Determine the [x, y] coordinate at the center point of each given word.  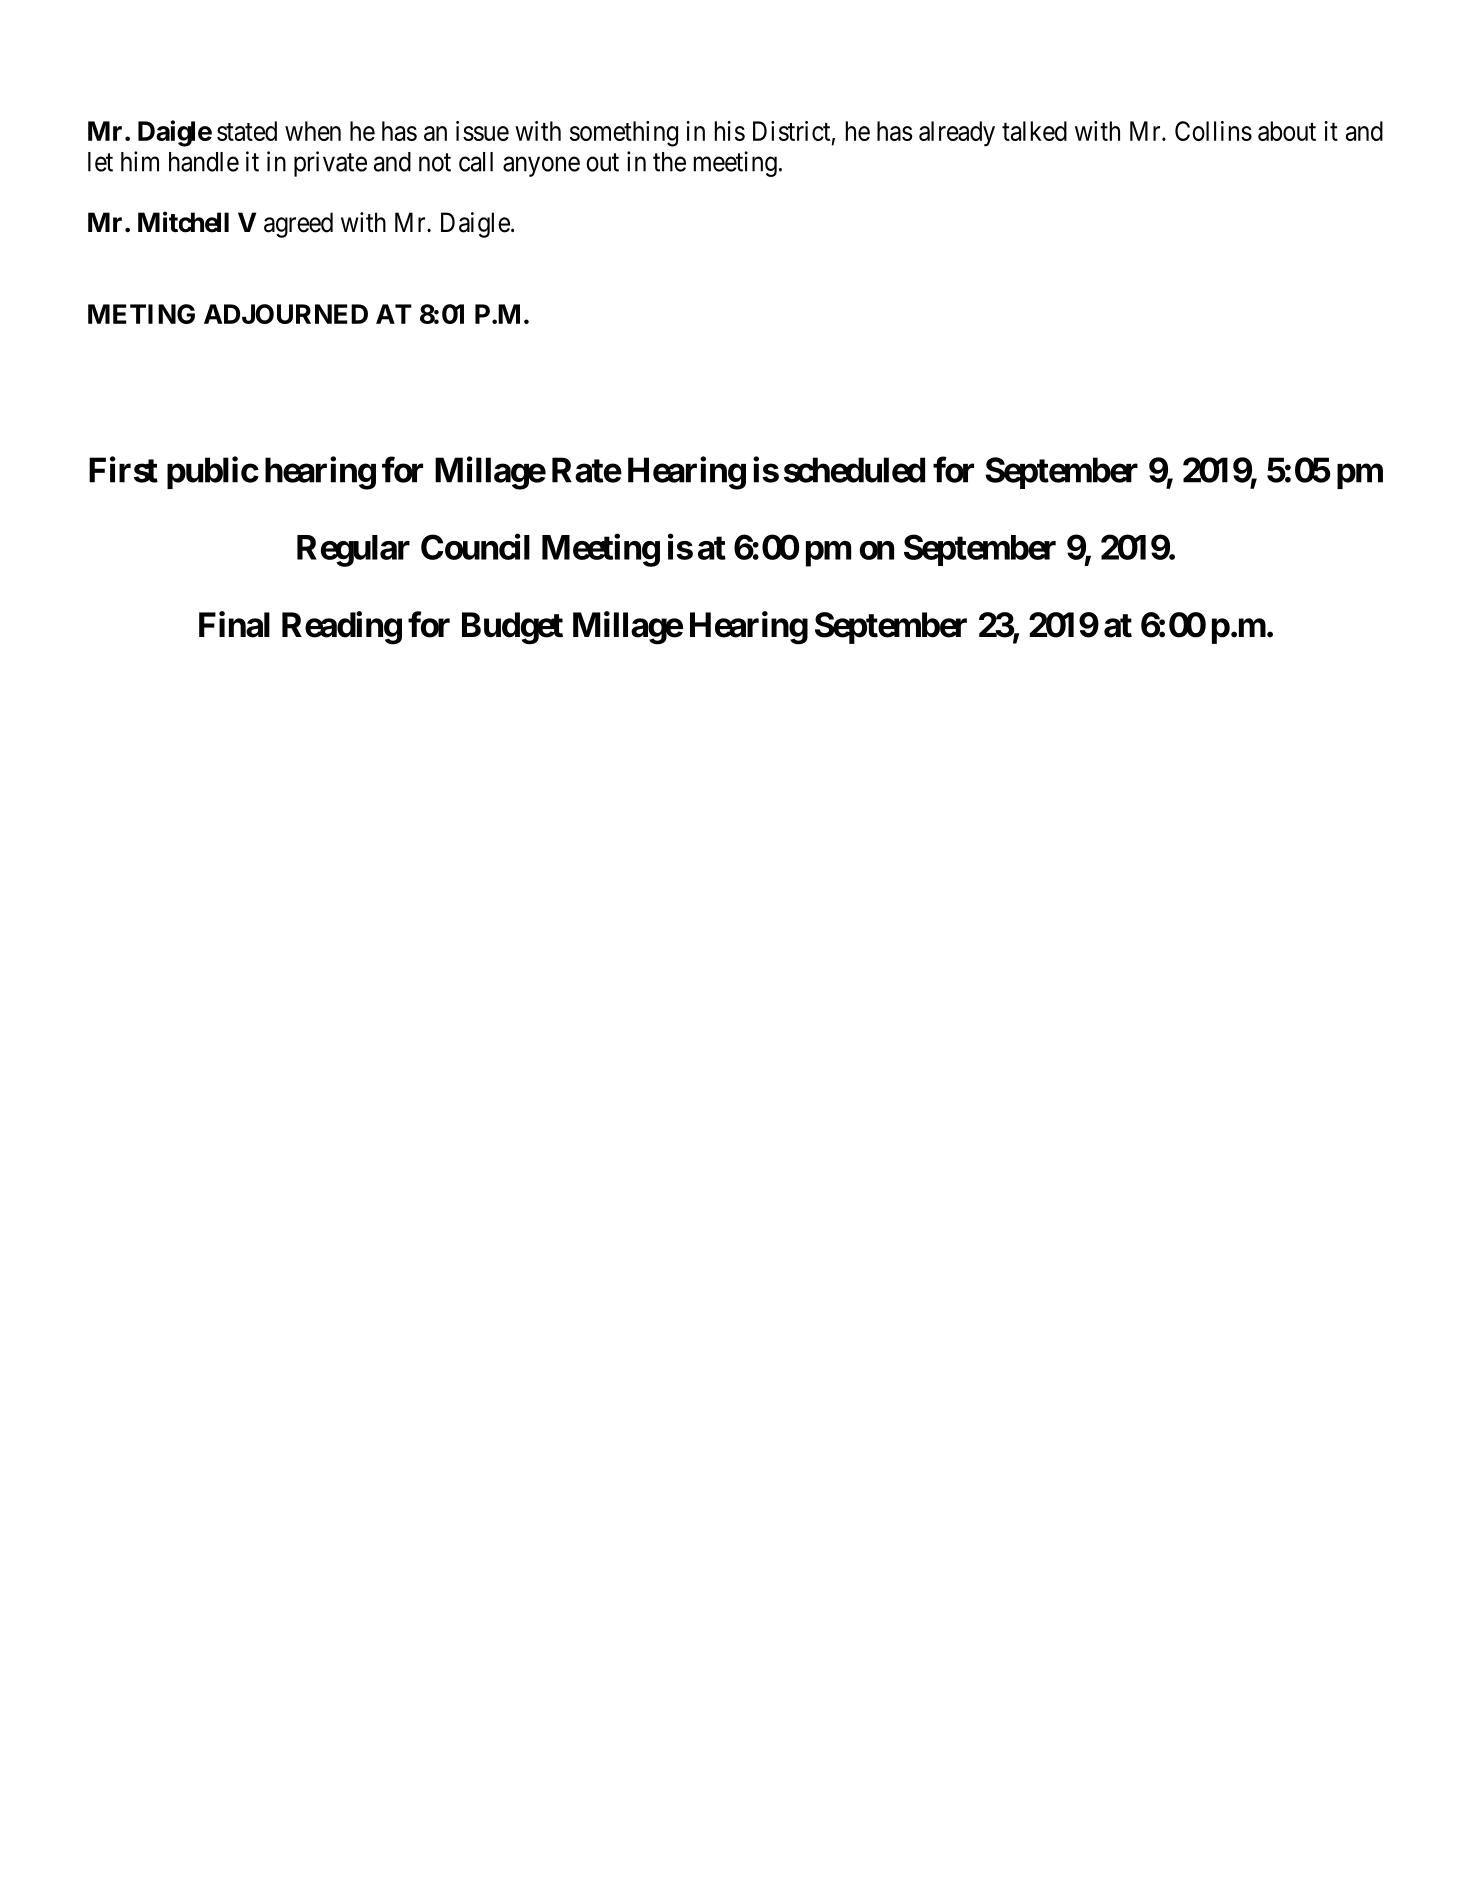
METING [141, 314]
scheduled [854, 470]
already [957, 134]
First [123, 469]
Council [475, 547]
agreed [298, 225]
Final [234, 624]
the [669, 162]
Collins [1213, 131]
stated [247, 131]
